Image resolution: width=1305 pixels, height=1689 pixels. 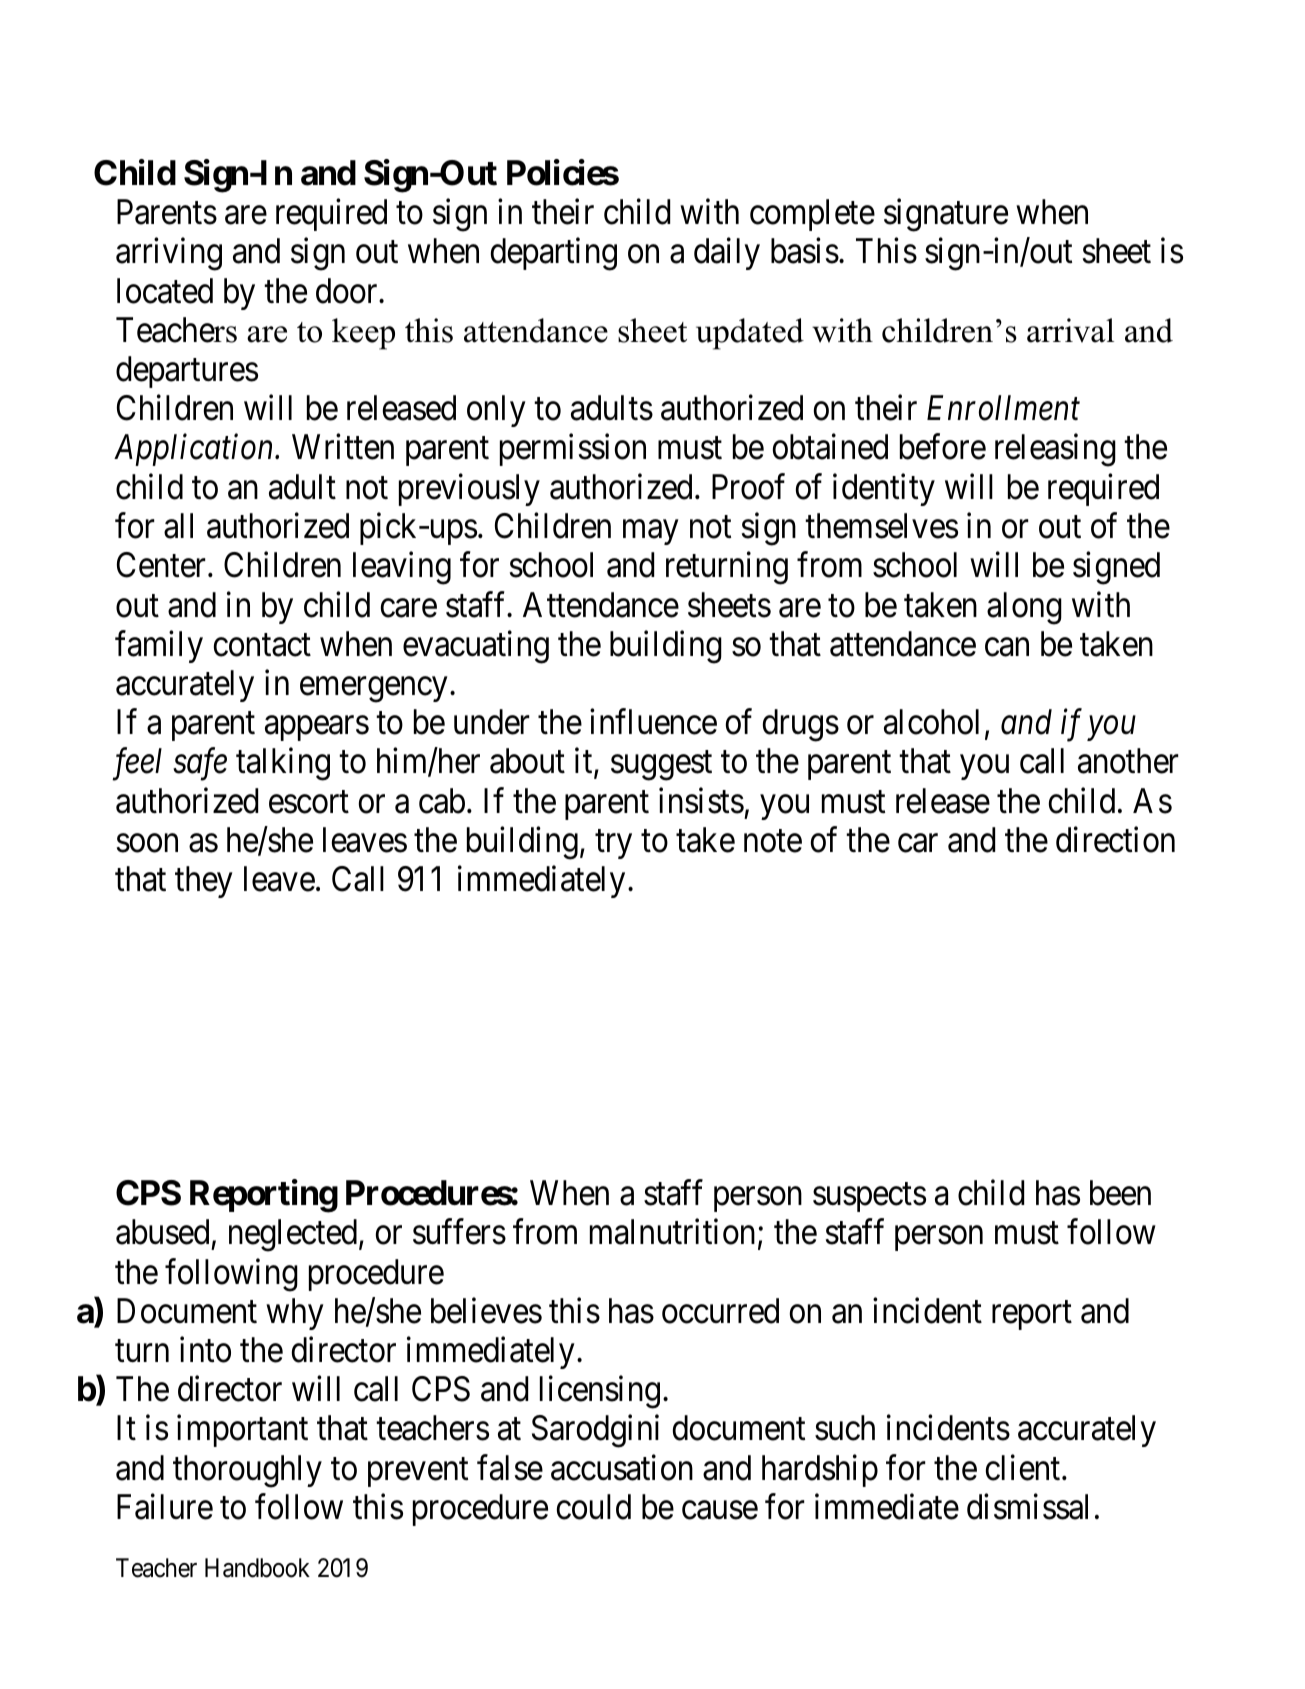 What do you see at coordinates (204, 882) in the page?
I see `they` at bounding box center [204, 882].
